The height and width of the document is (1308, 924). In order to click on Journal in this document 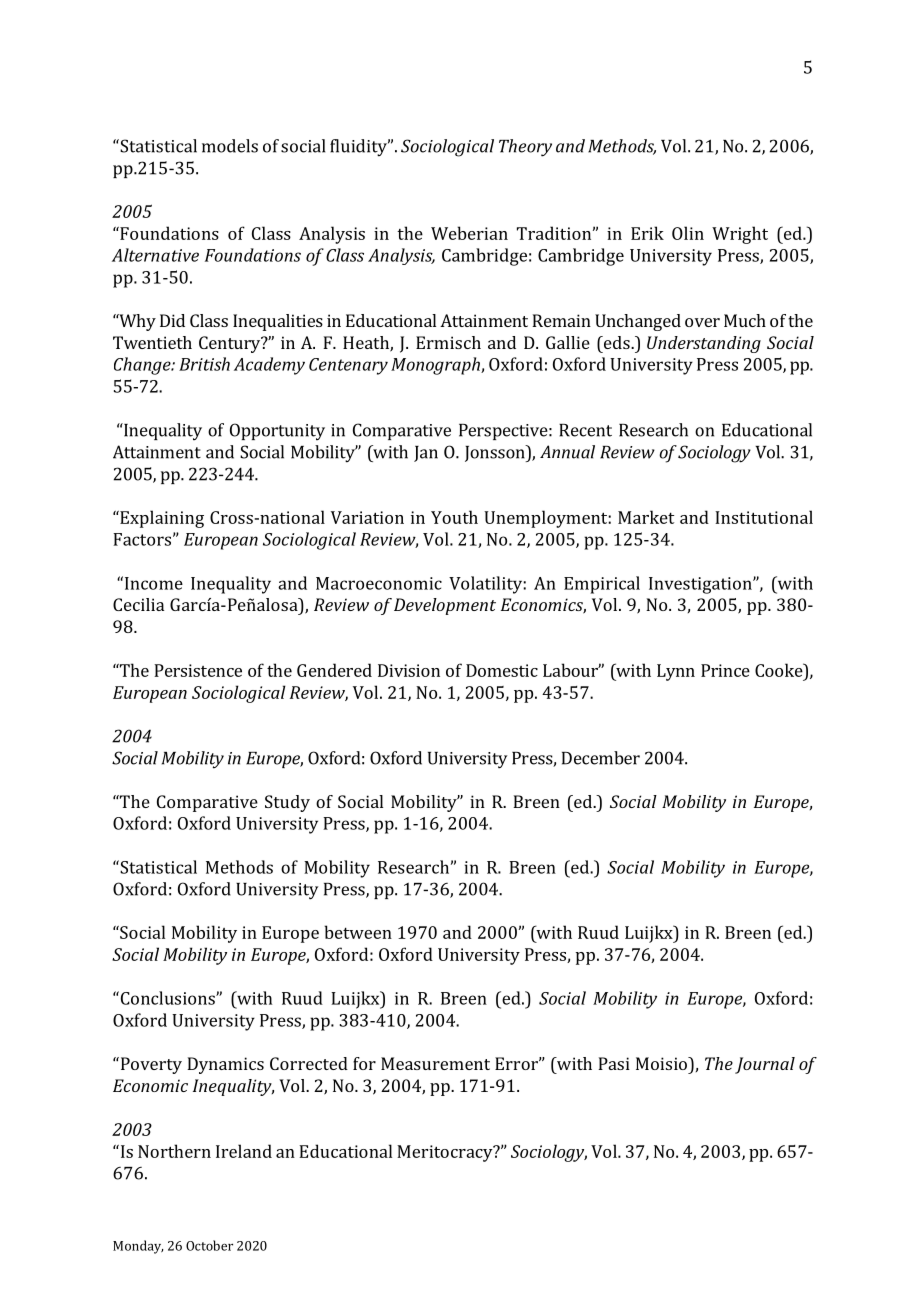, I will do `click(765, 1065)`.
